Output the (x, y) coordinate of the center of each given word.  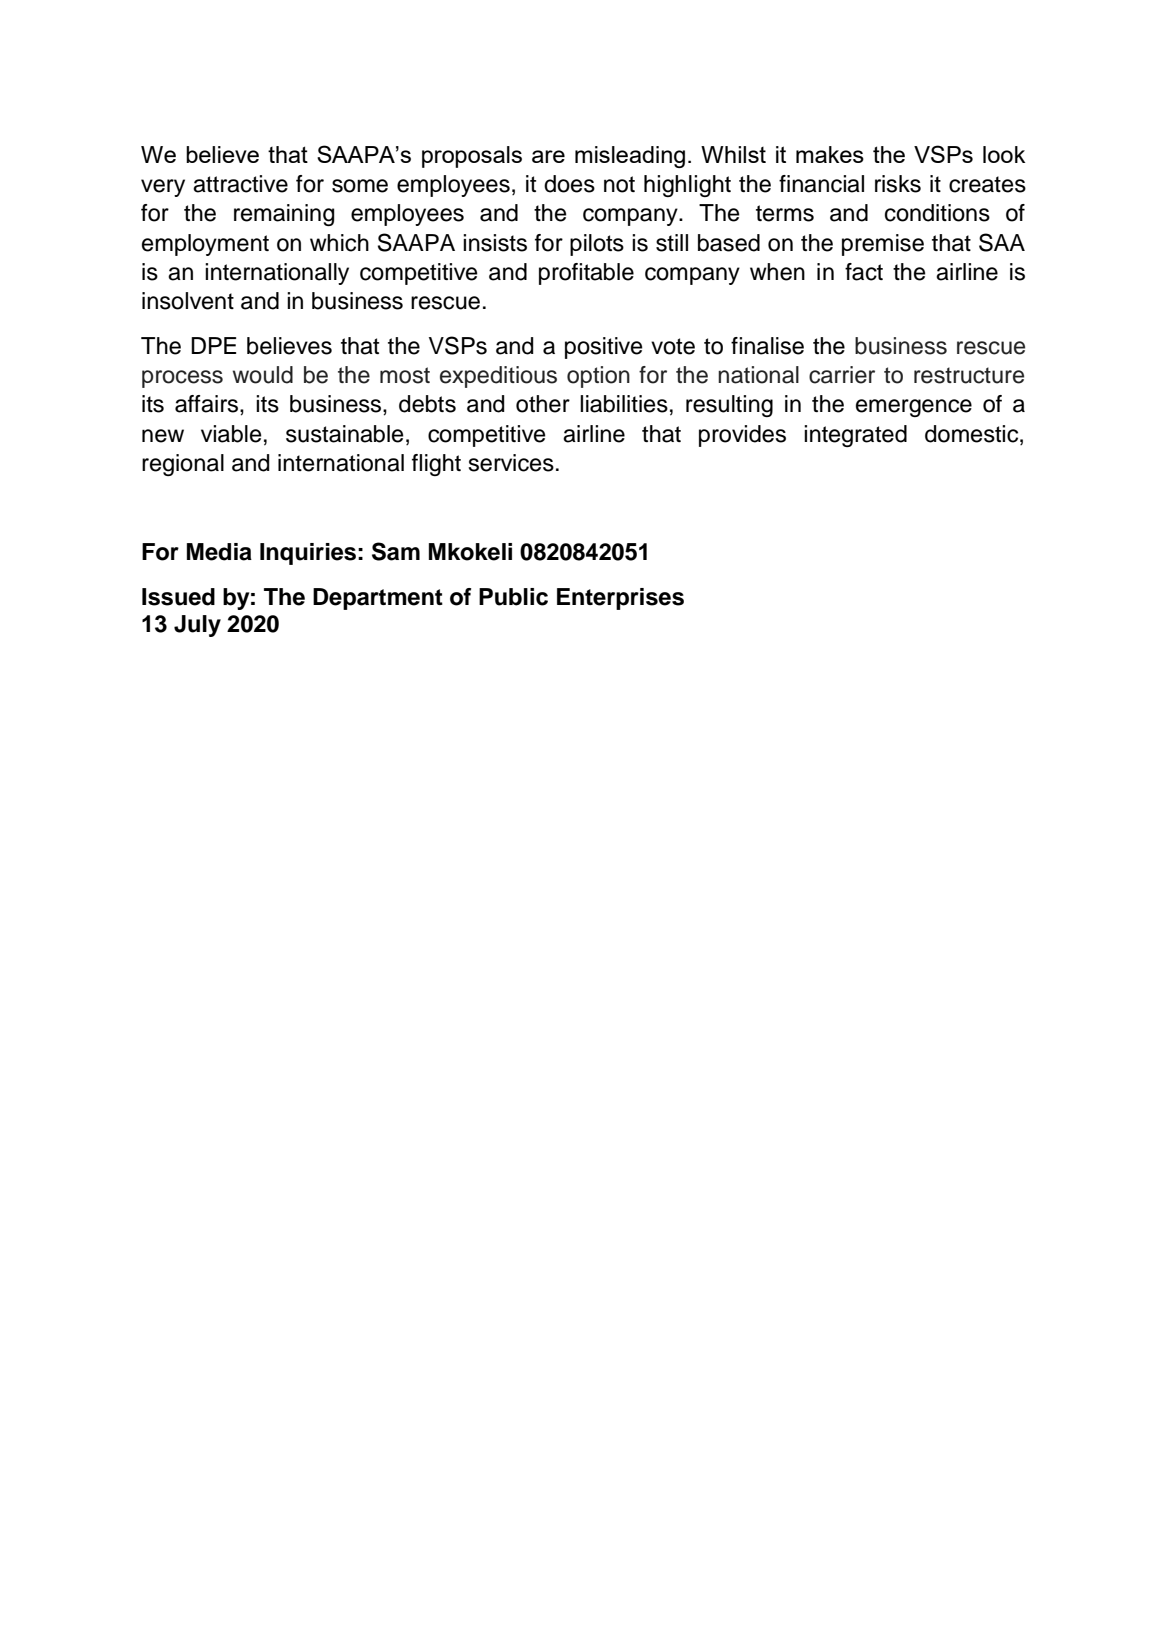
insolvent (188, 301)
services (511, 463)
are (548, 156)
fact (864, 272)
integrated (855, 436)
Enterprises (620, 599)
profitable (586, 274)
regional (183, 465)
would (263, 375)
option (598, 377)
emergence (914, 408)
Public (513, 597)
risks (898, 184)
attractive (240, 184)
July (197, 626)
